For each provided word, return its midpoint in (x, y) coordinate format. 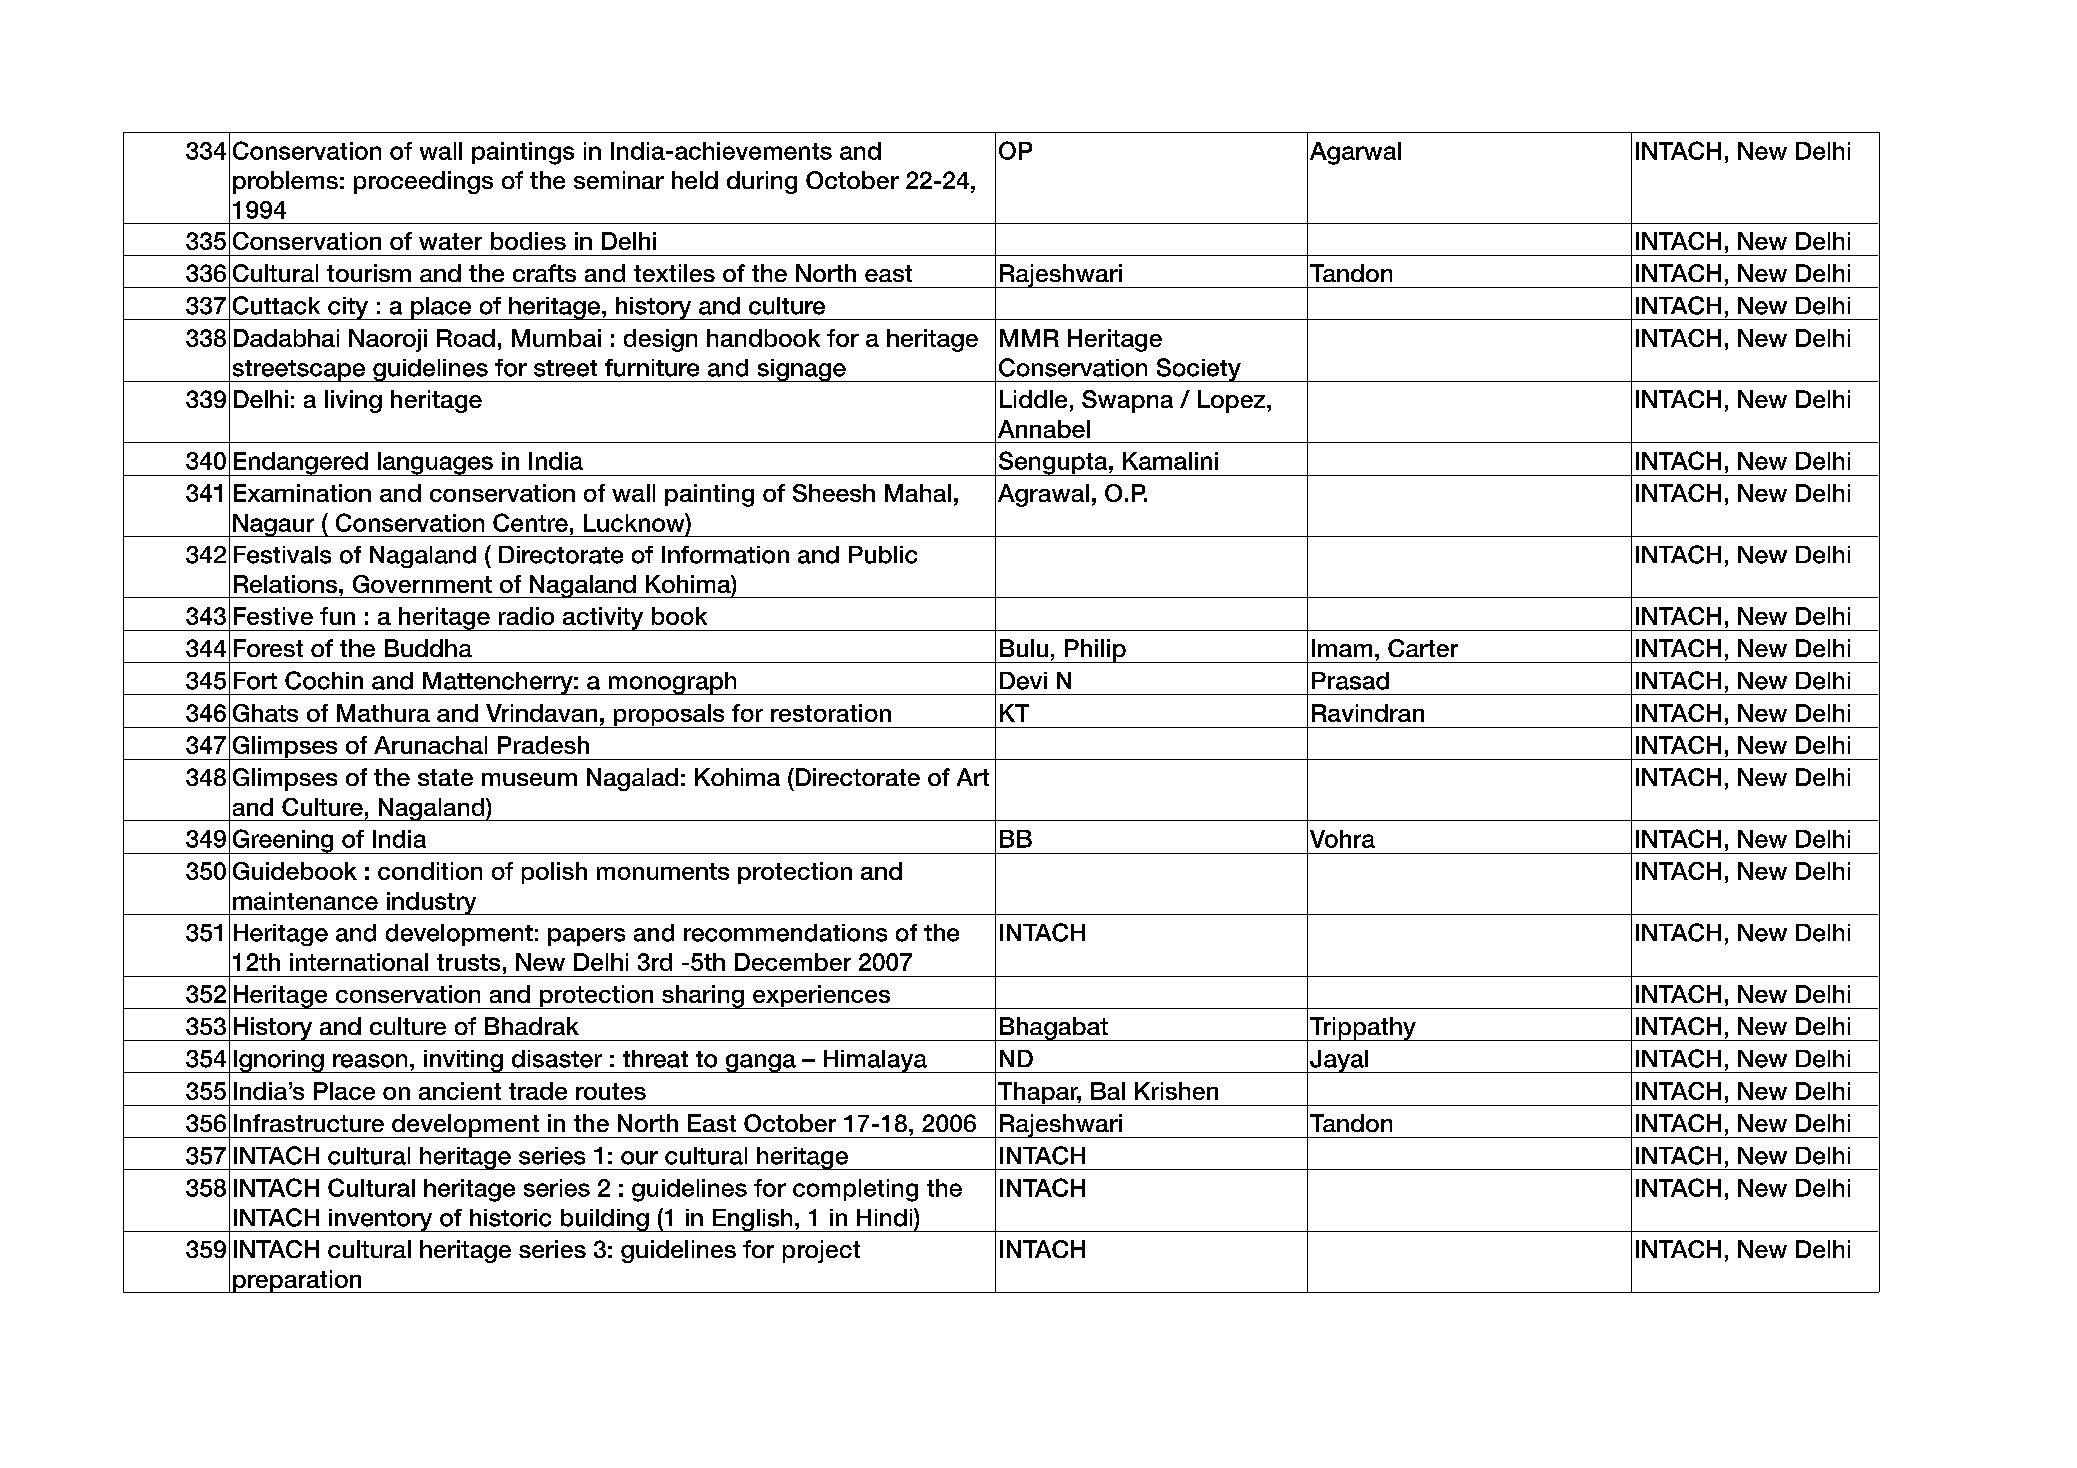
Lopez (1233, 401)
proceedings (423, 182)
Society (1198, 370)
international (359, 962)
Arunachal (430, 745)
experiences (822, 997)
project (821, 1251)
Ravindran (1368, 713)
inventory (381, 1220)
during (762, 182)
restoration (831, 713)
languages (435, 464)
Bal (1108, 1091)
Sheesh (834, 493)
